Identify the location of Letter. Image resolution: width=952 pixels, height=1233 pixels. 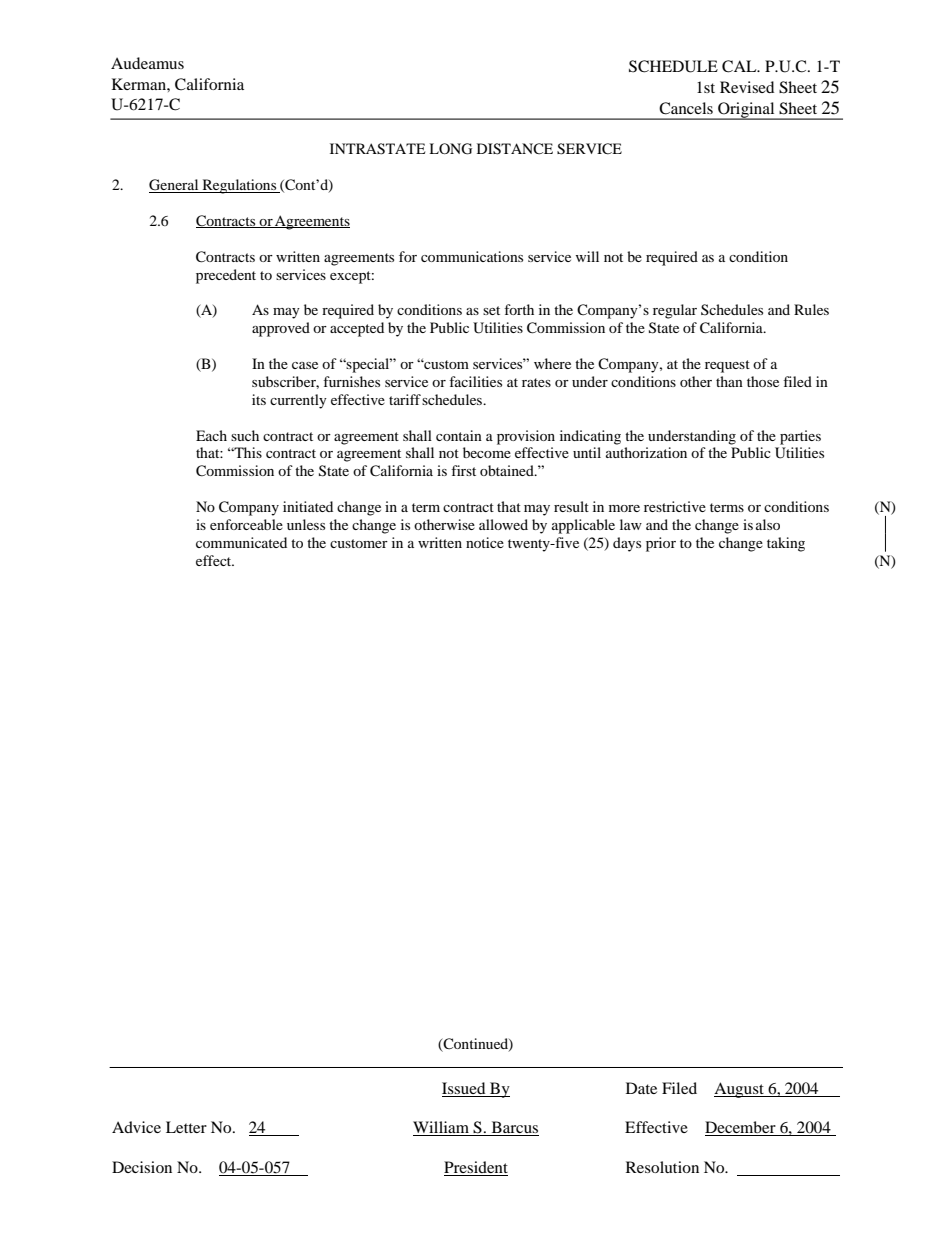
(186, 1127).
